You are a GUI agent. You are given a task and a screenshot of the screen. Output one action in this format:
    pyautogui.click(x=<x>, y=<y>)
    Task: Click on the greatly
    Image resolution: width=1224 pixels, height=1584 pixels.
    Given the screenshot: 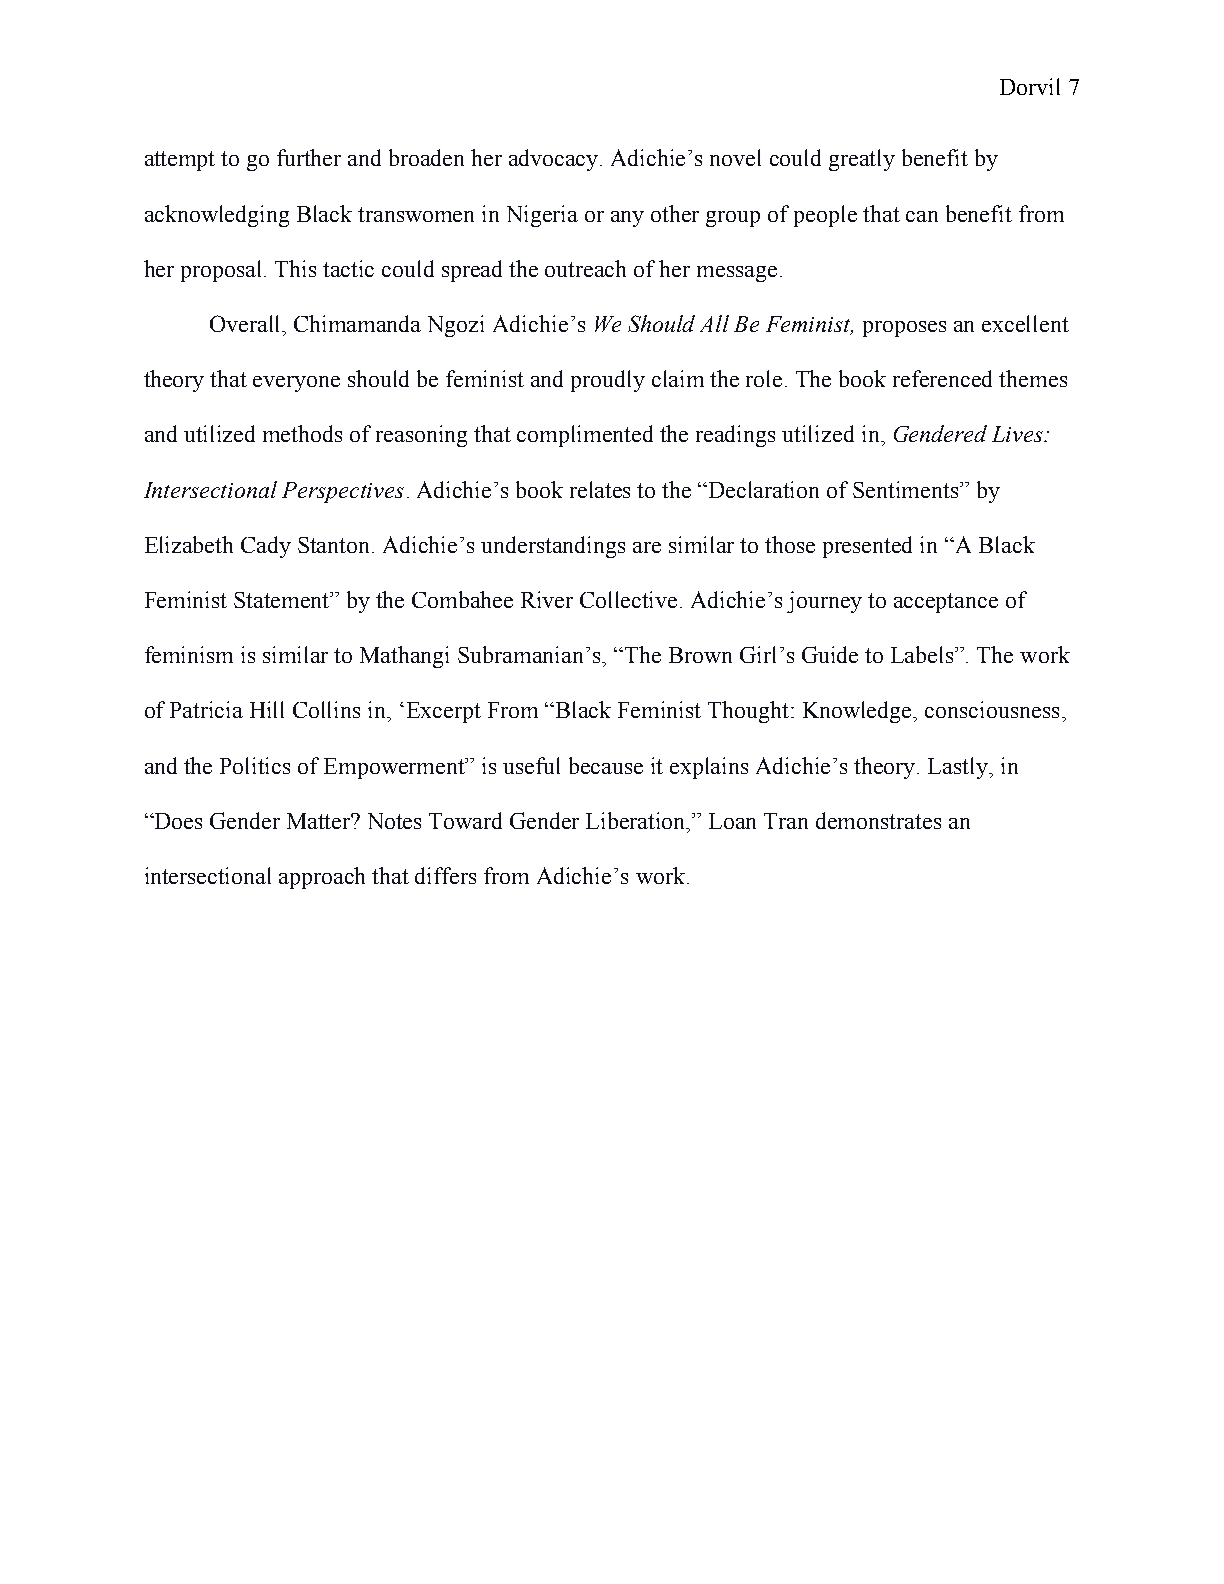 What is the action you would take?
    pyautogui.click(x=862, y=160)
